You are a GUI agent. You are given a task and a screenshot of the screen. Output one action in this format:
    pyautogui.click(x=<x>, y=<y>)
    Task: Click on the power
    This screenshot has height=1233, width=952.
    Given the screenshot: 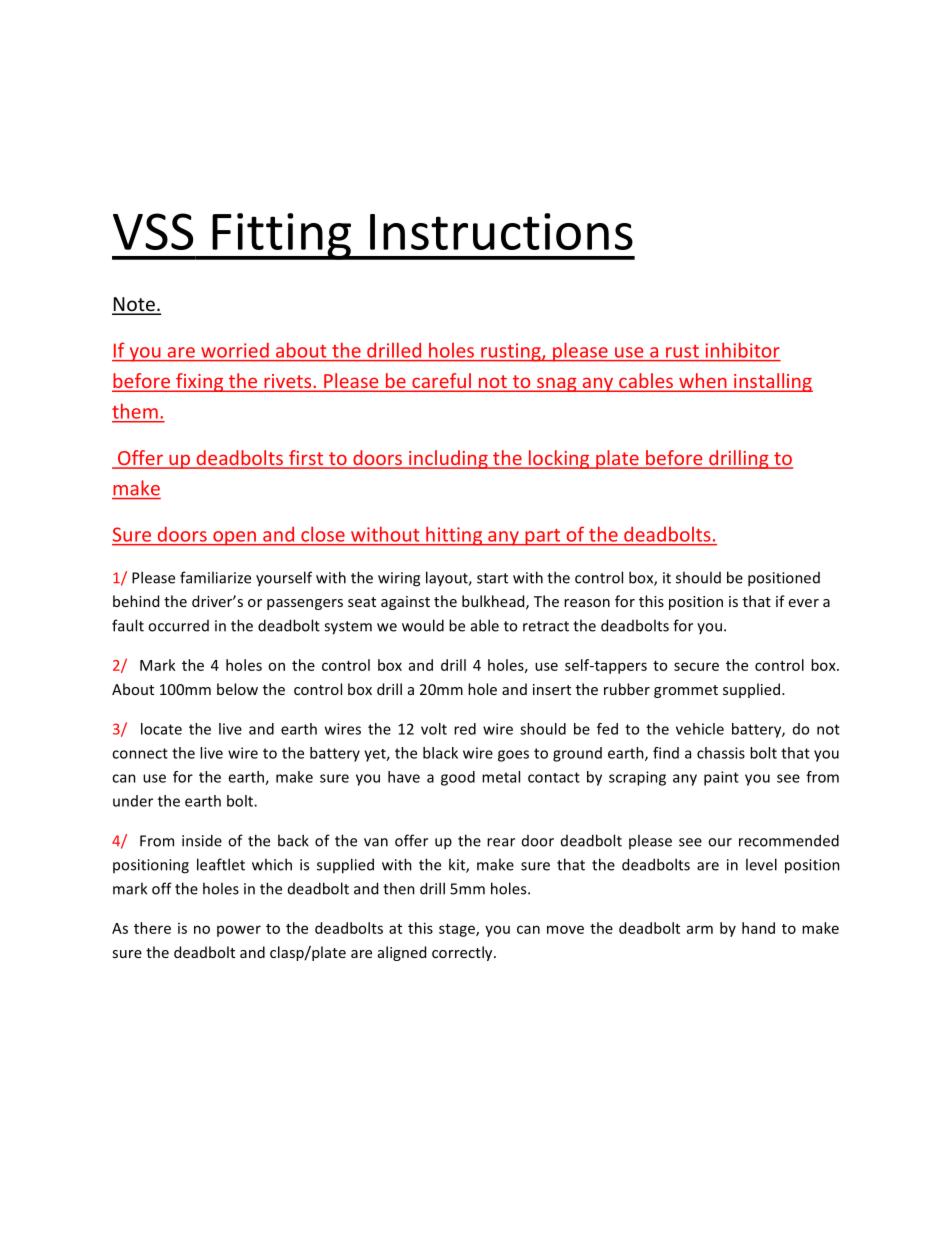 What is the action you would take?
    pyautogui.click(x=239, y=931)
